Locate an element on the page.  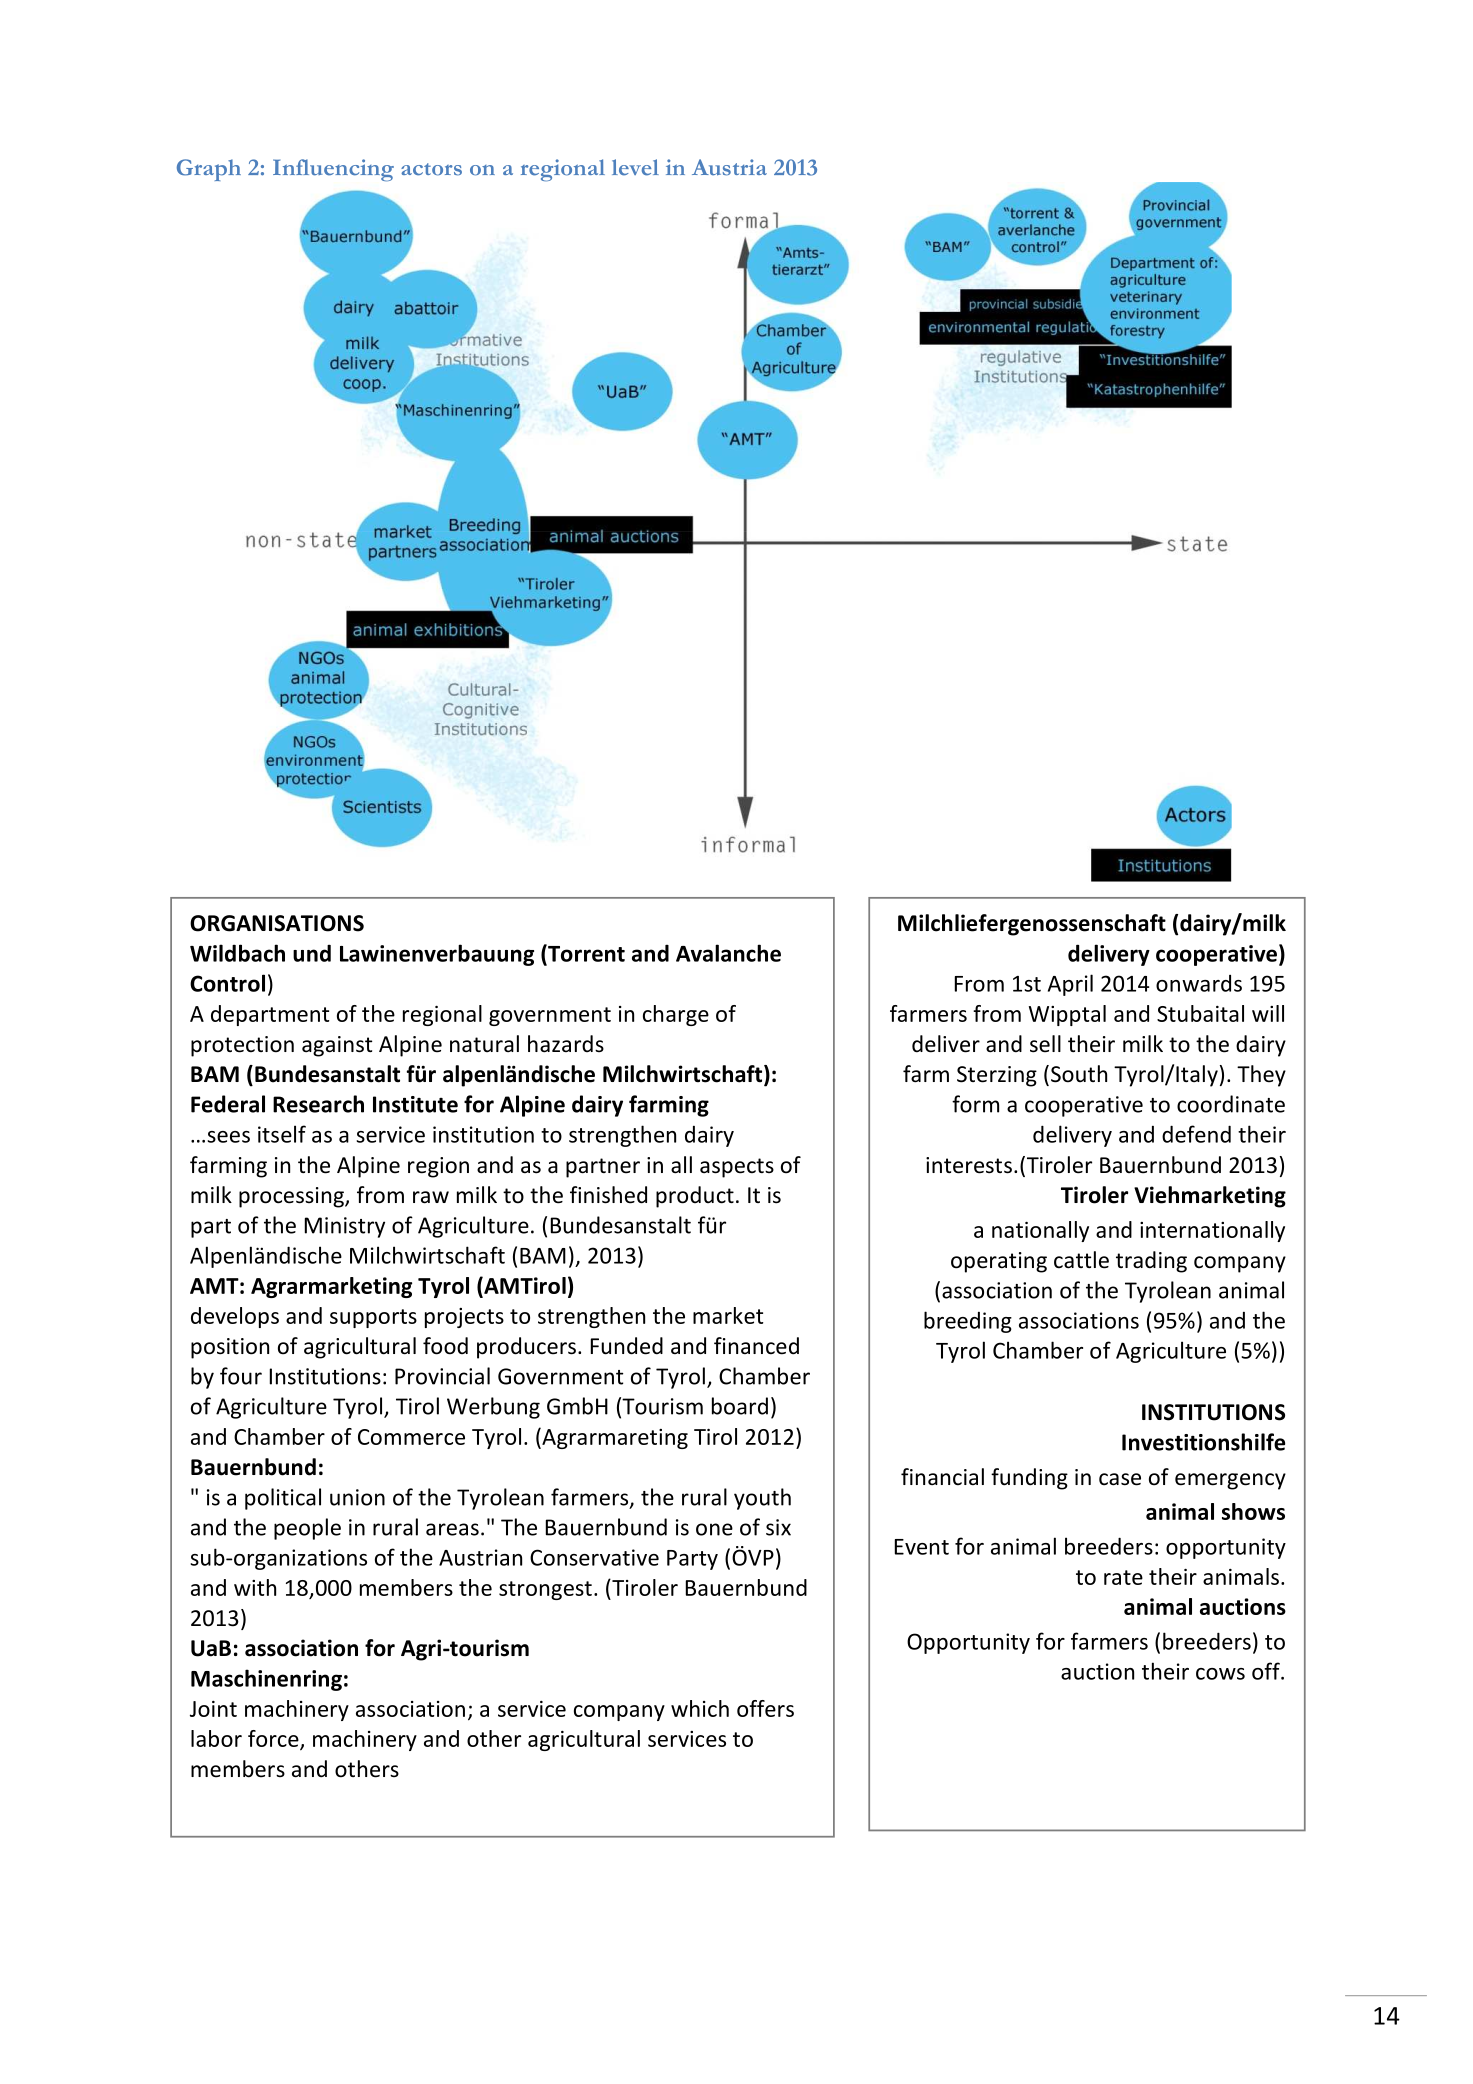
Influencing is located at coordinates (333, 170).
